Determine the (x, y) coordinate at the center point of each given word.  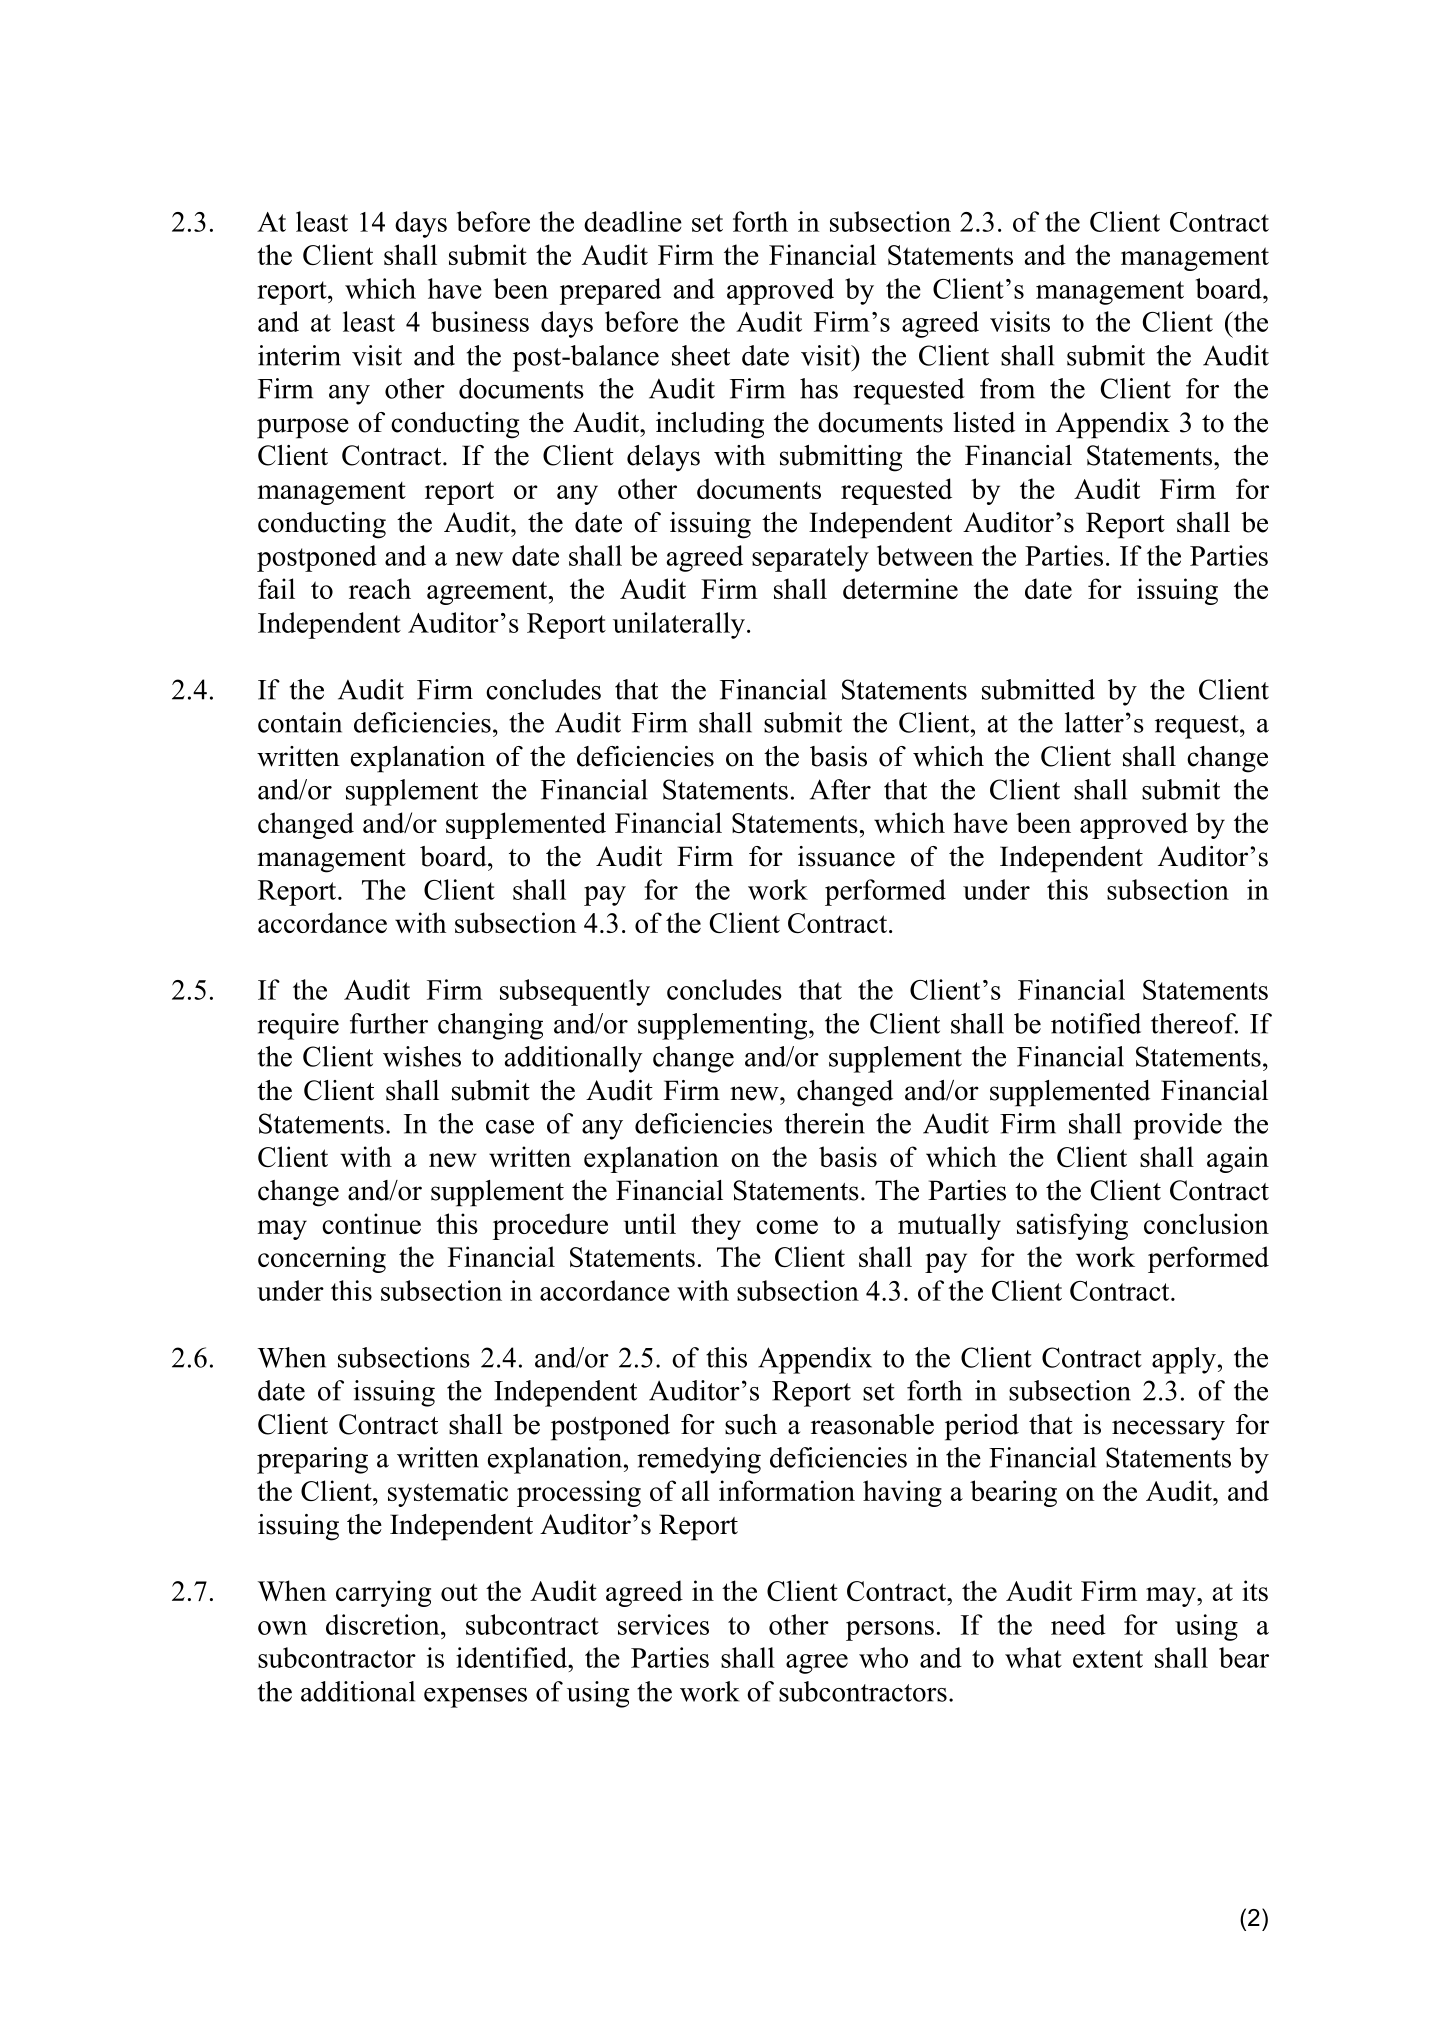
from (1007, 388)
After (840, 789)
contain (300, 722)
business (480, 321)
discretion (384, 1624)
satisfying (1072, 1226)
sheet (701, 355)
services (663, 1624)
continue (371, 1223)
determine (900, 588)
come (787, 1227)
